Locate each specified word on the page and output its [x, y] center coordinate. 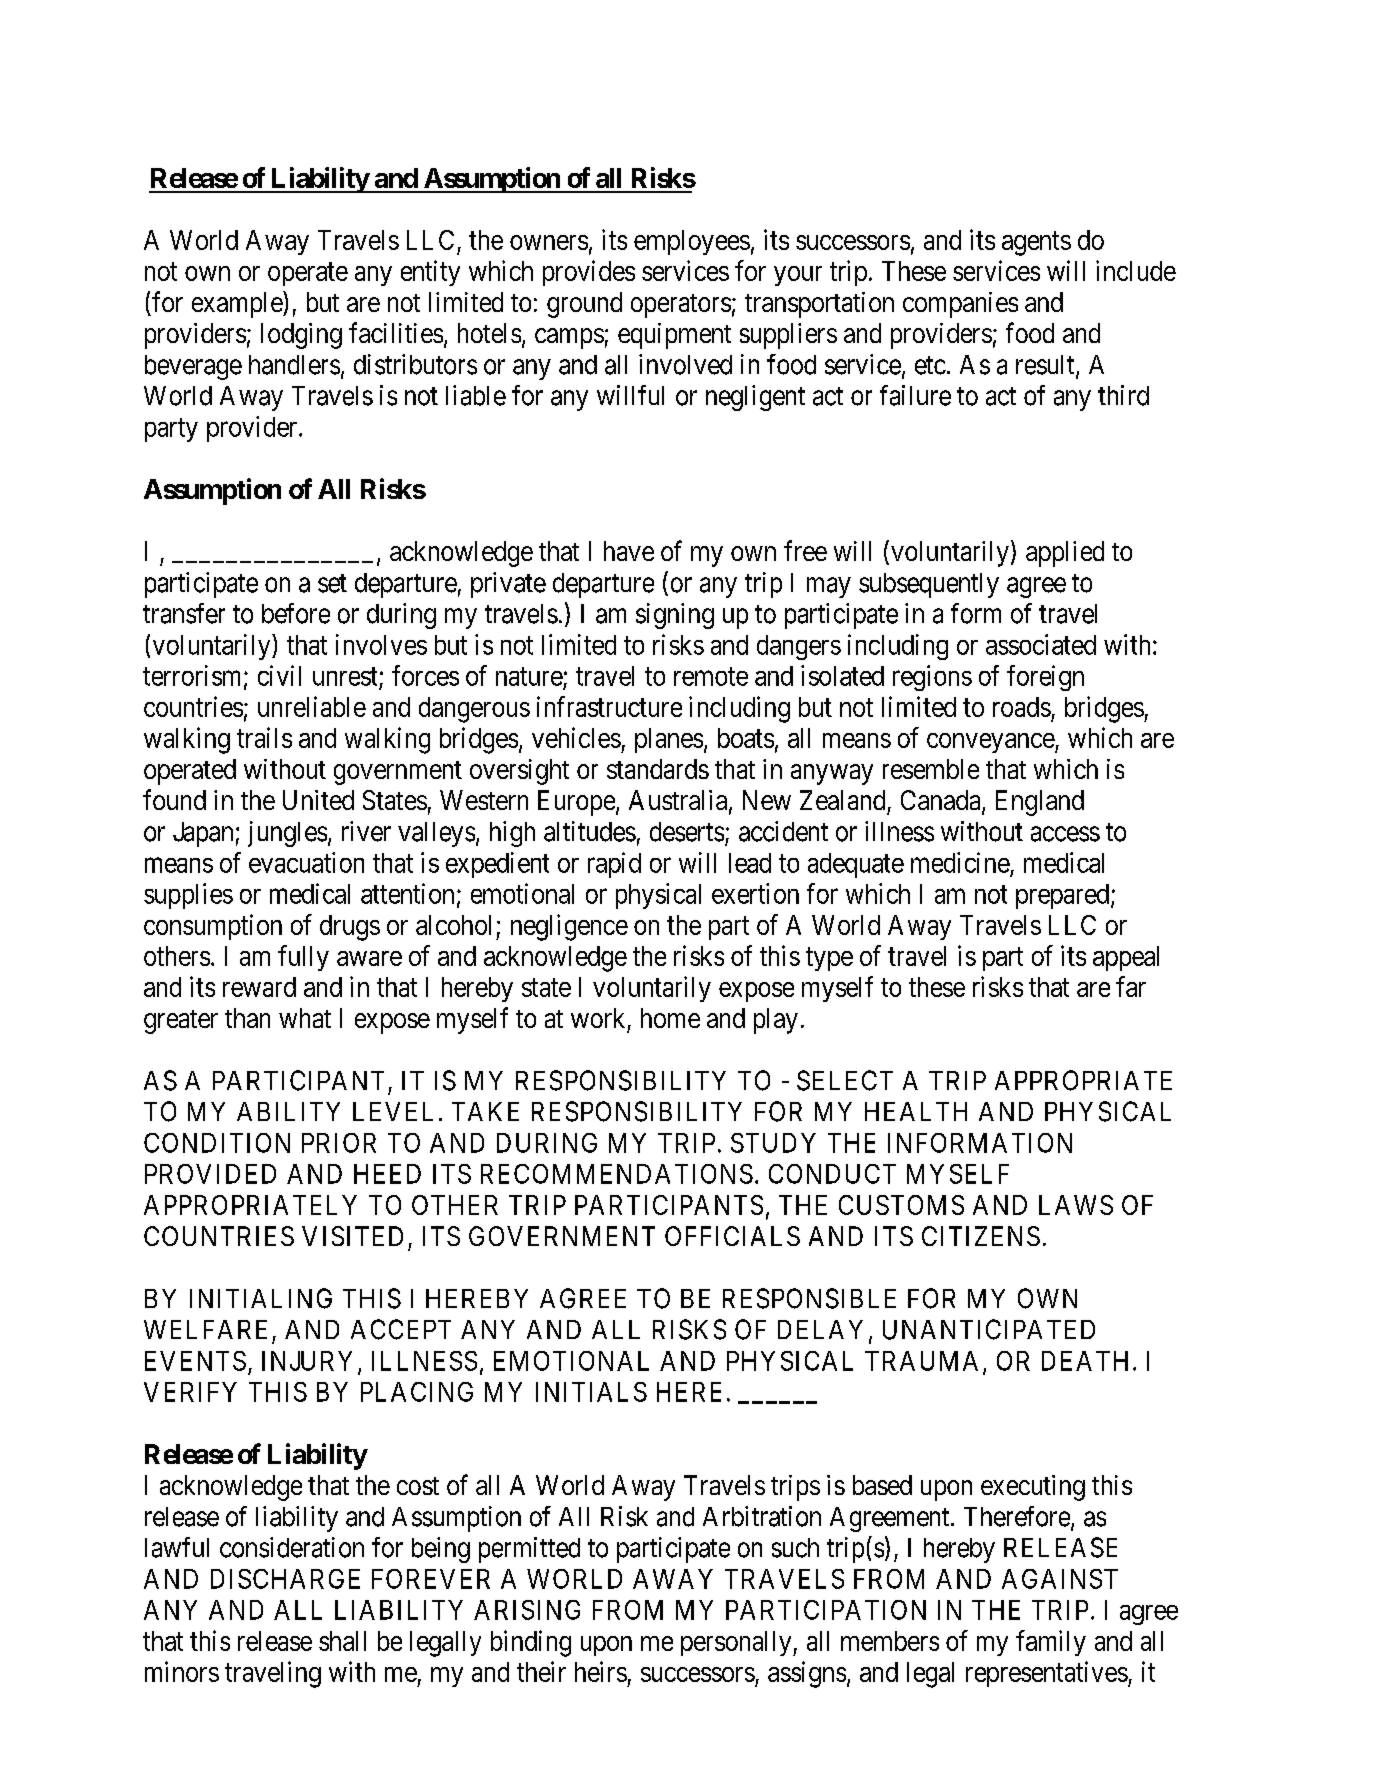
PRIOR [339, 1143]
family [1051, 1643]
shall [342, 1641]
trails [264, 737]
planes [669, 740]
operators [681, 306]
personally [737, 1643]
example [238, 304]
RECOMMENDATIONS [617, 1174]
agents [1036, 243]
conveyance [991, 743]
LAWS [1076, 1205]
